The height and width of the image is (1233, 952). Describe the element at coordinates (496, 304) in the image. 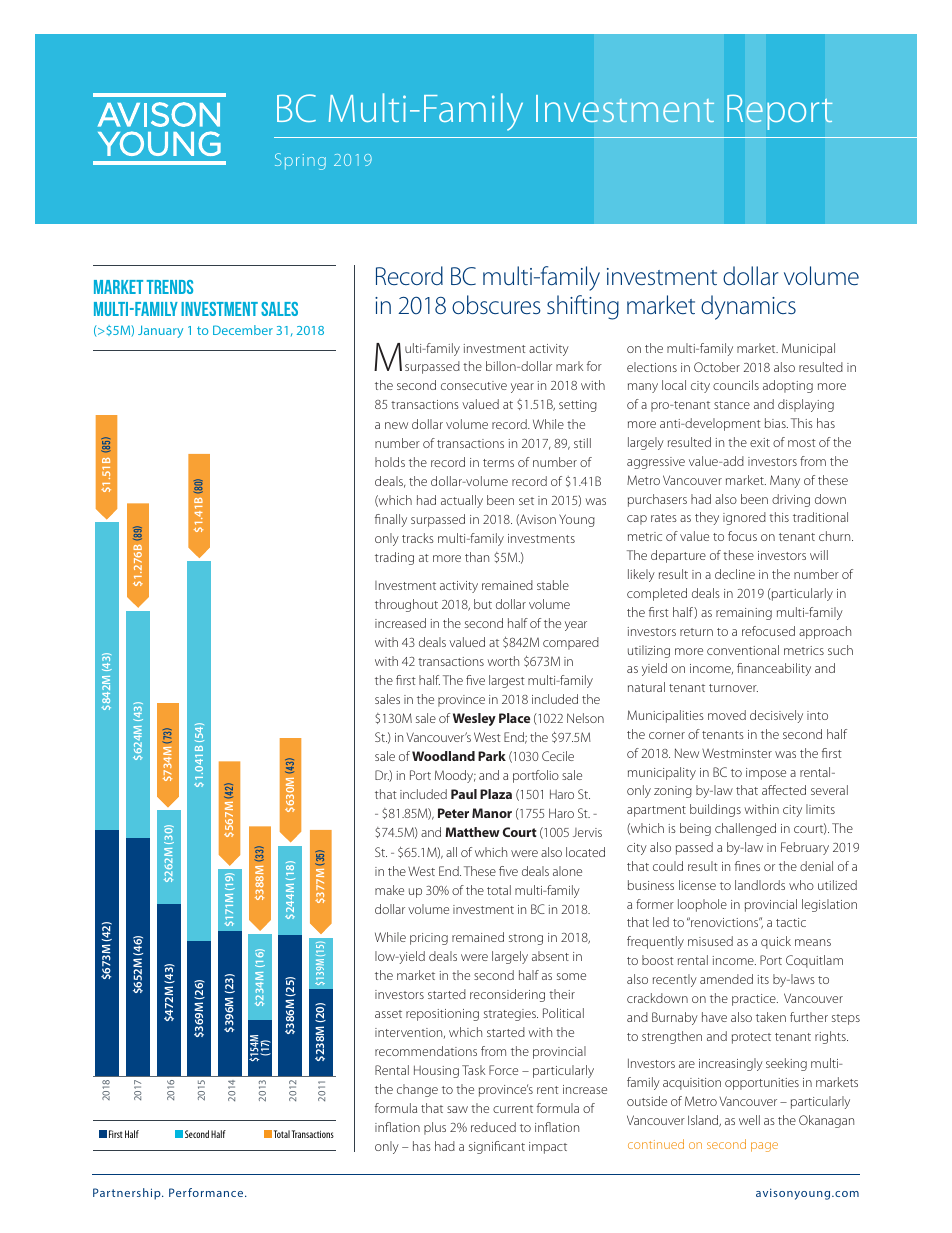

I see `obscures` at that location.
